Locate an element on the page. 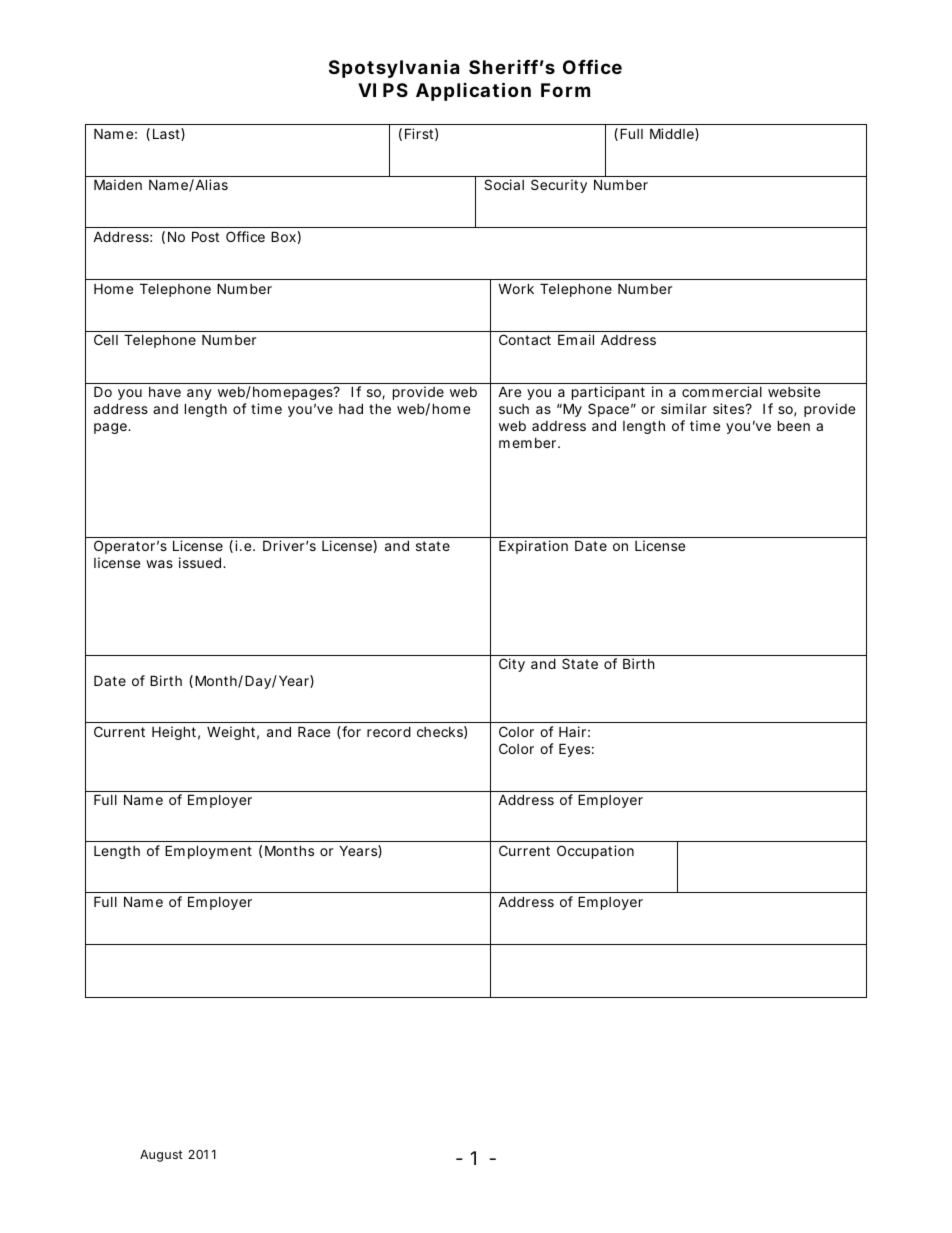 This image has height=1233, width=952. Occupation is located at coordinates (595, 852).
